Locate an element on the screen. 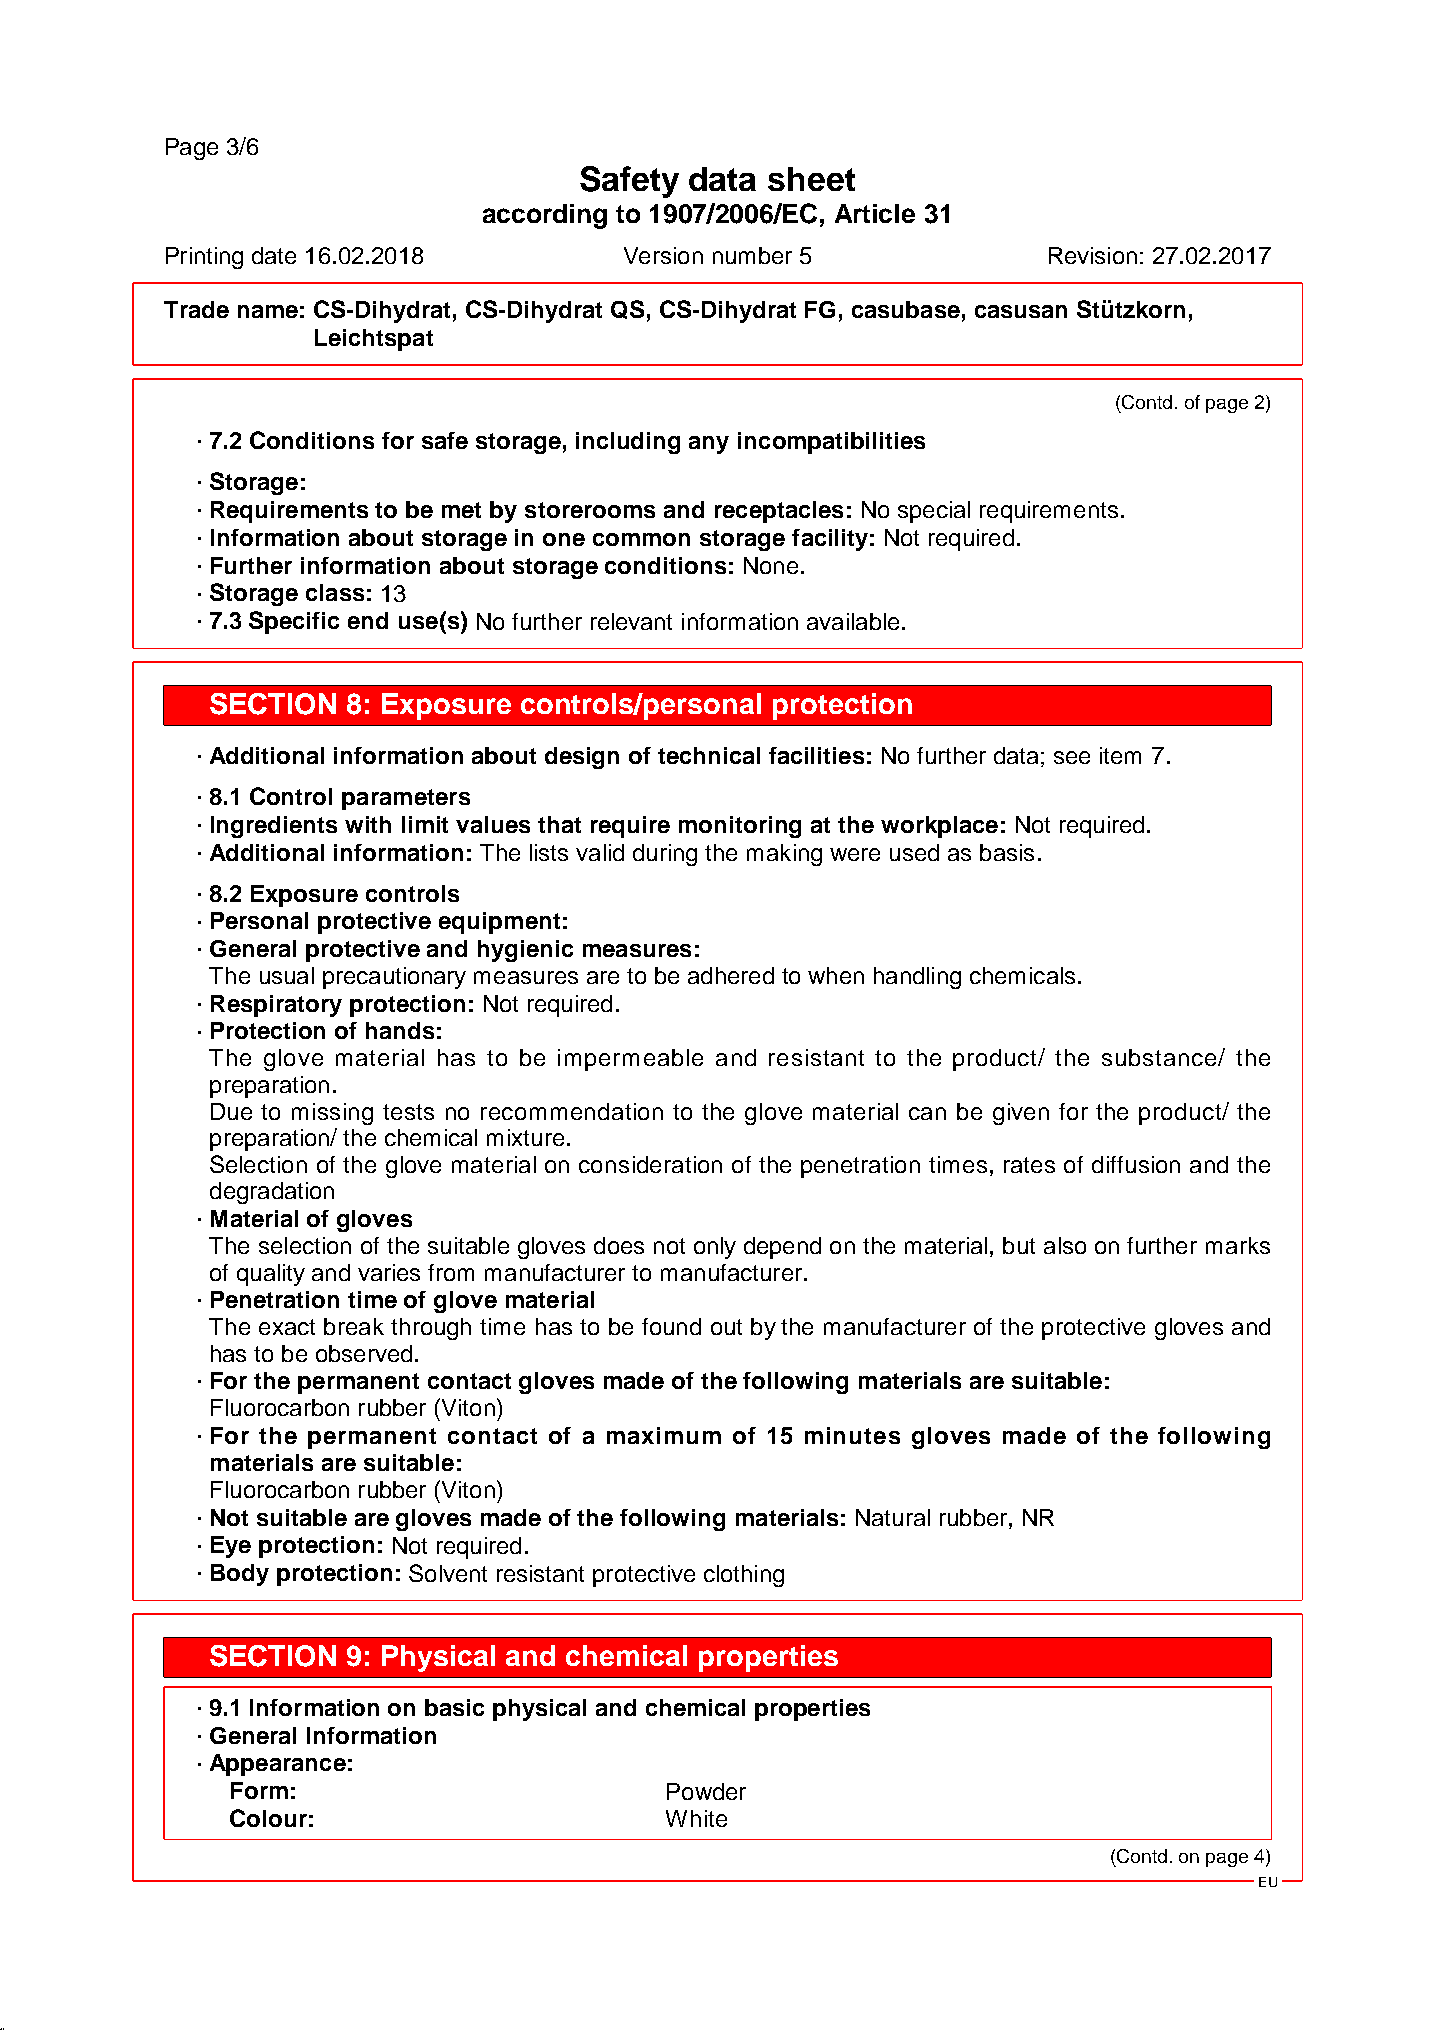  only is located at coordinates (715, 1248).
